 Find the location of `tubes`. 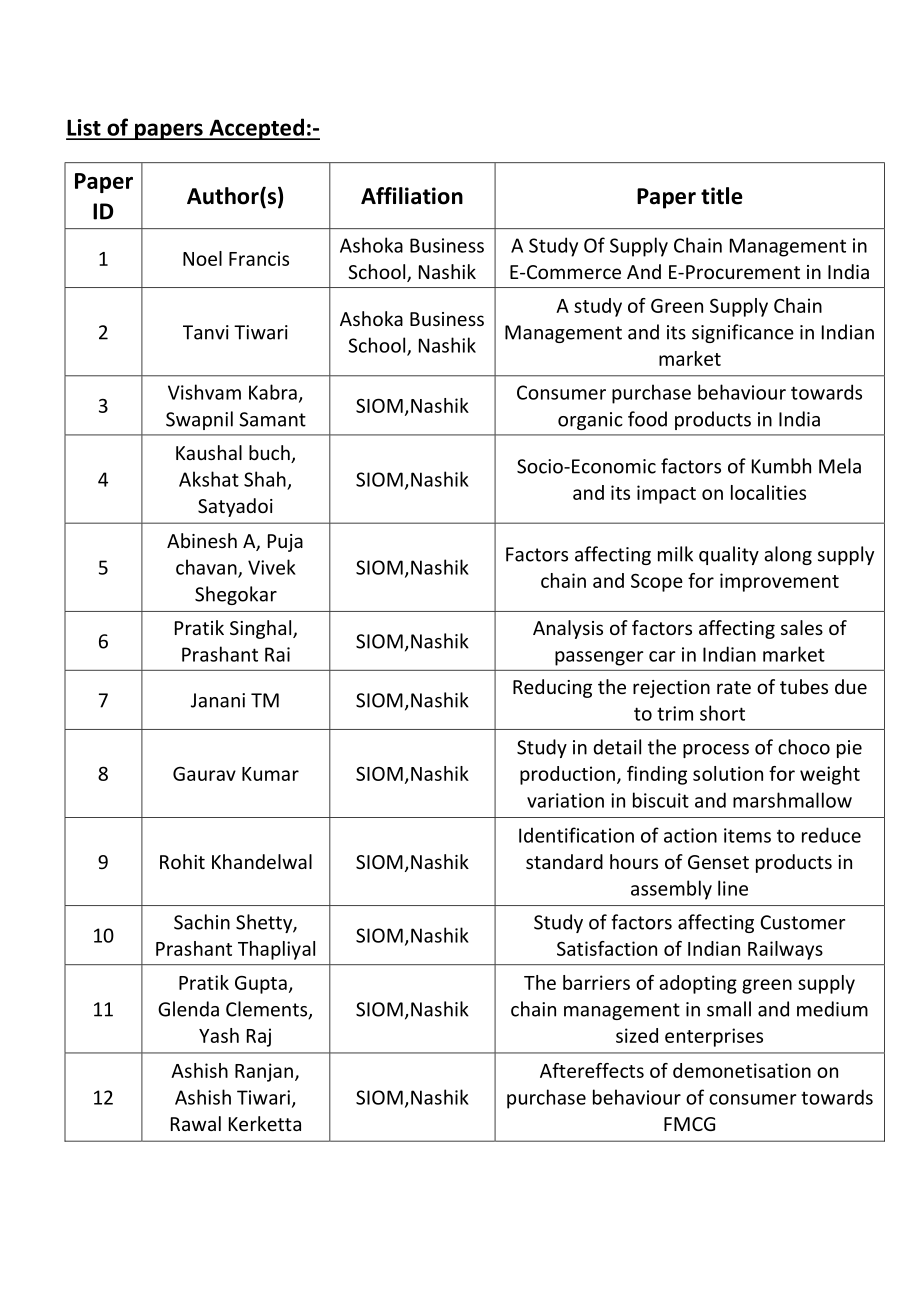

tubes is located at coordinates (804, 686).
